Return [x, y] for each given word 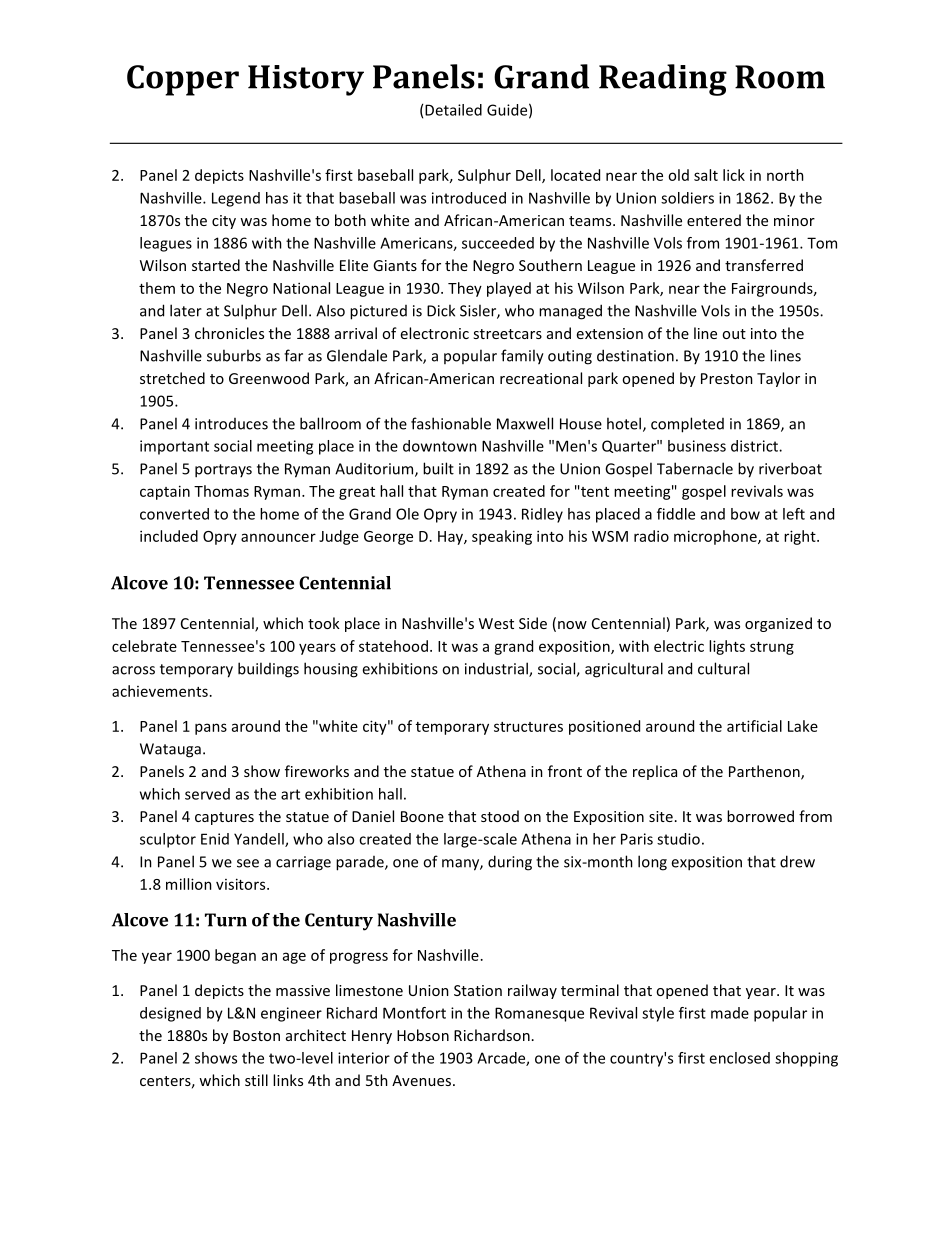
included [169, 536]
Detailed [453, 110]
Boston [256, 1035]
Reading [663, 80]
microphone [716, 537]
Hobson [423, 1035]
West [496, 623]
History [306, 80]
